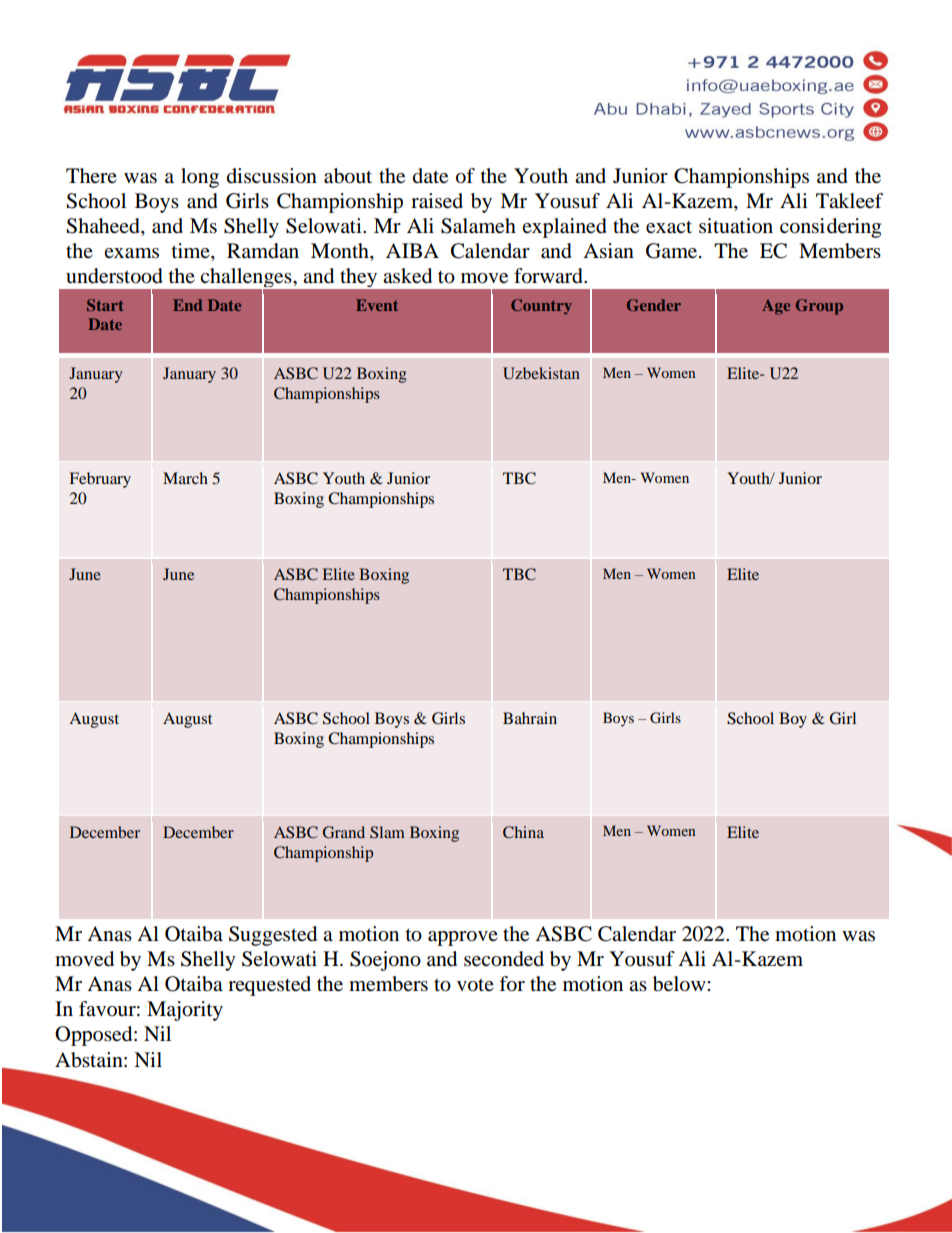 The width and height of the screenshot is (952, 1233). I want to click on China, so click(523, 832).
